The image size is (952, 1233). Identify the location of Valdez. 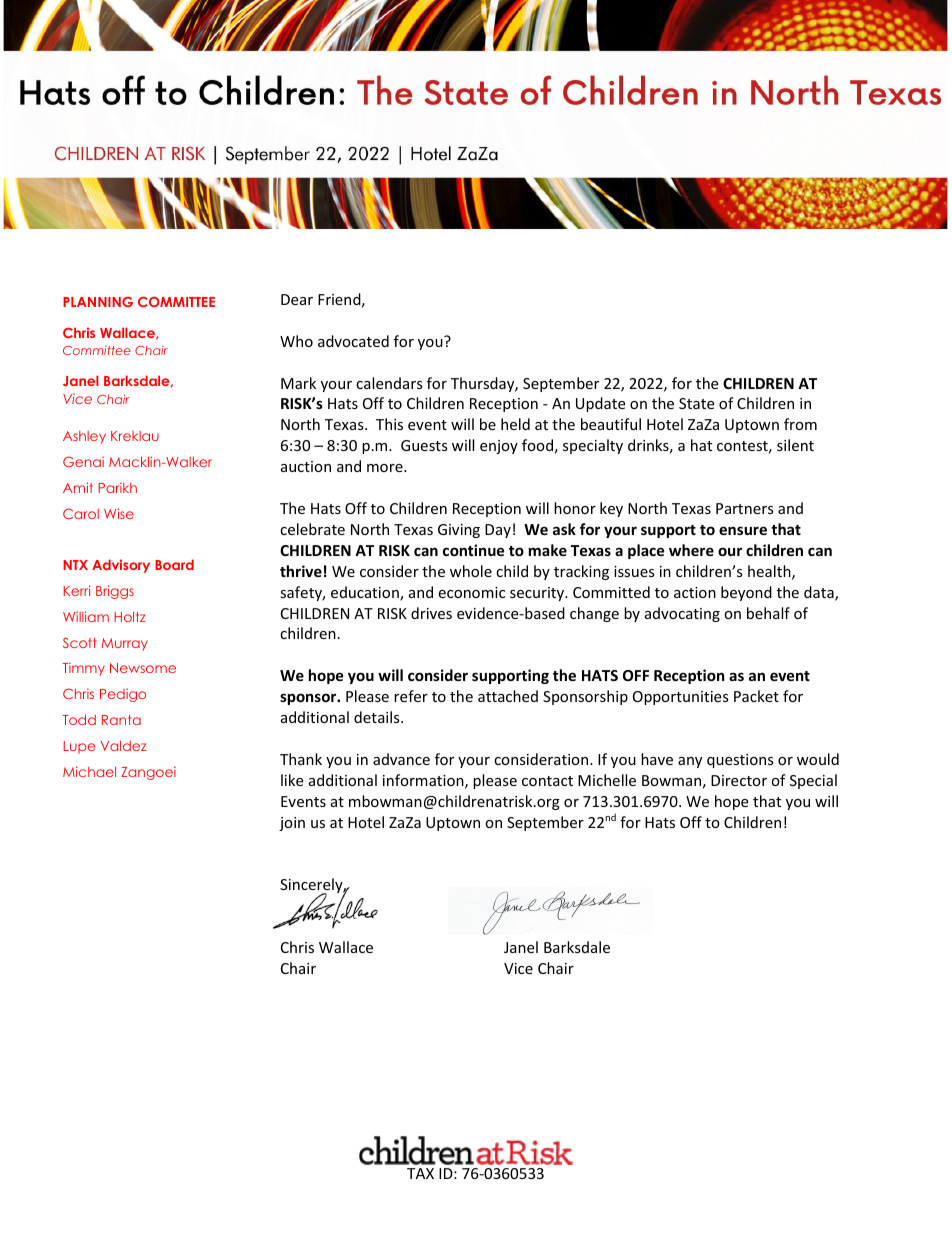
(123, 746).
